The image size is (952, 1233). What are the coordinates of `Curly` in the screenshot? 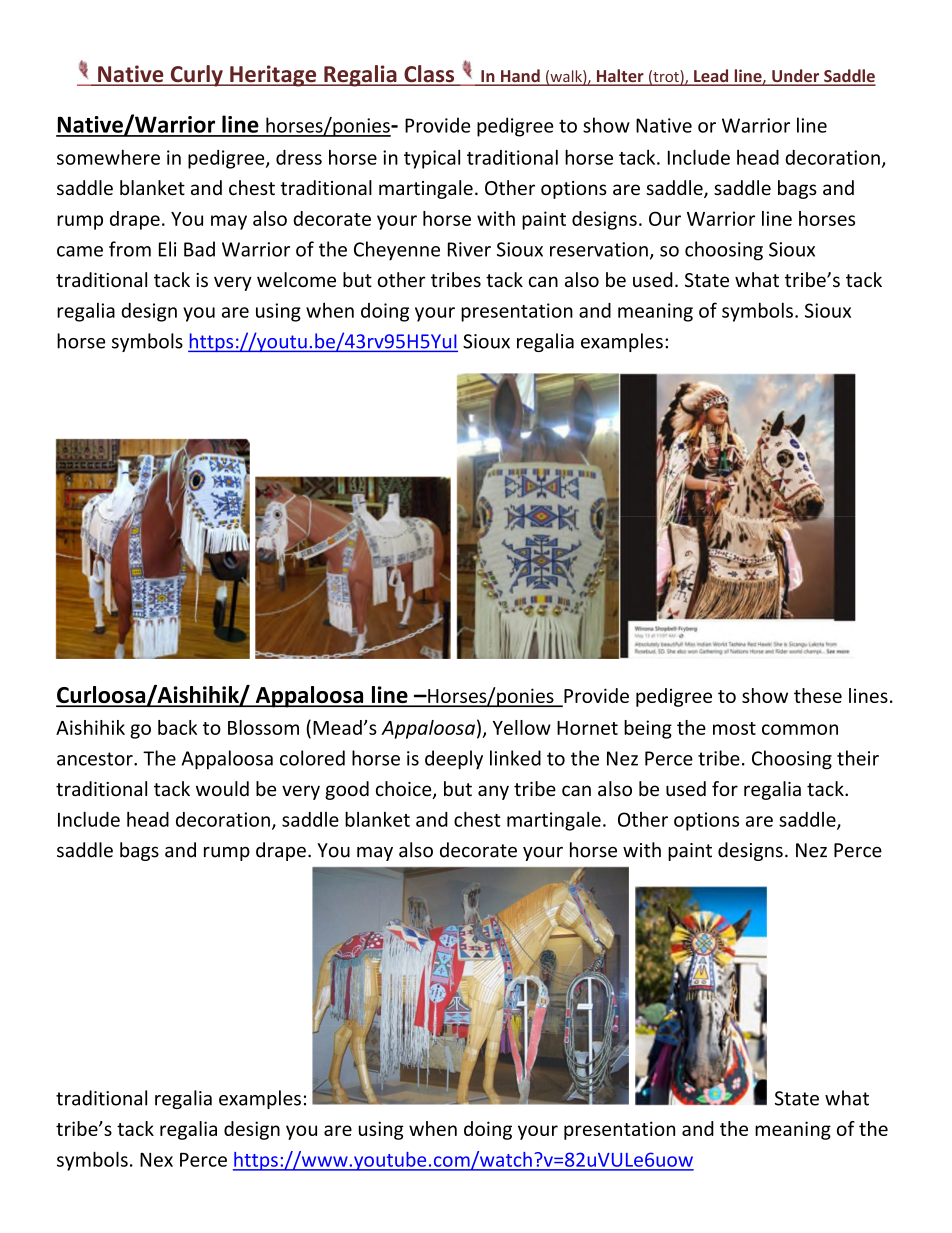 It's located at (196, 76).
